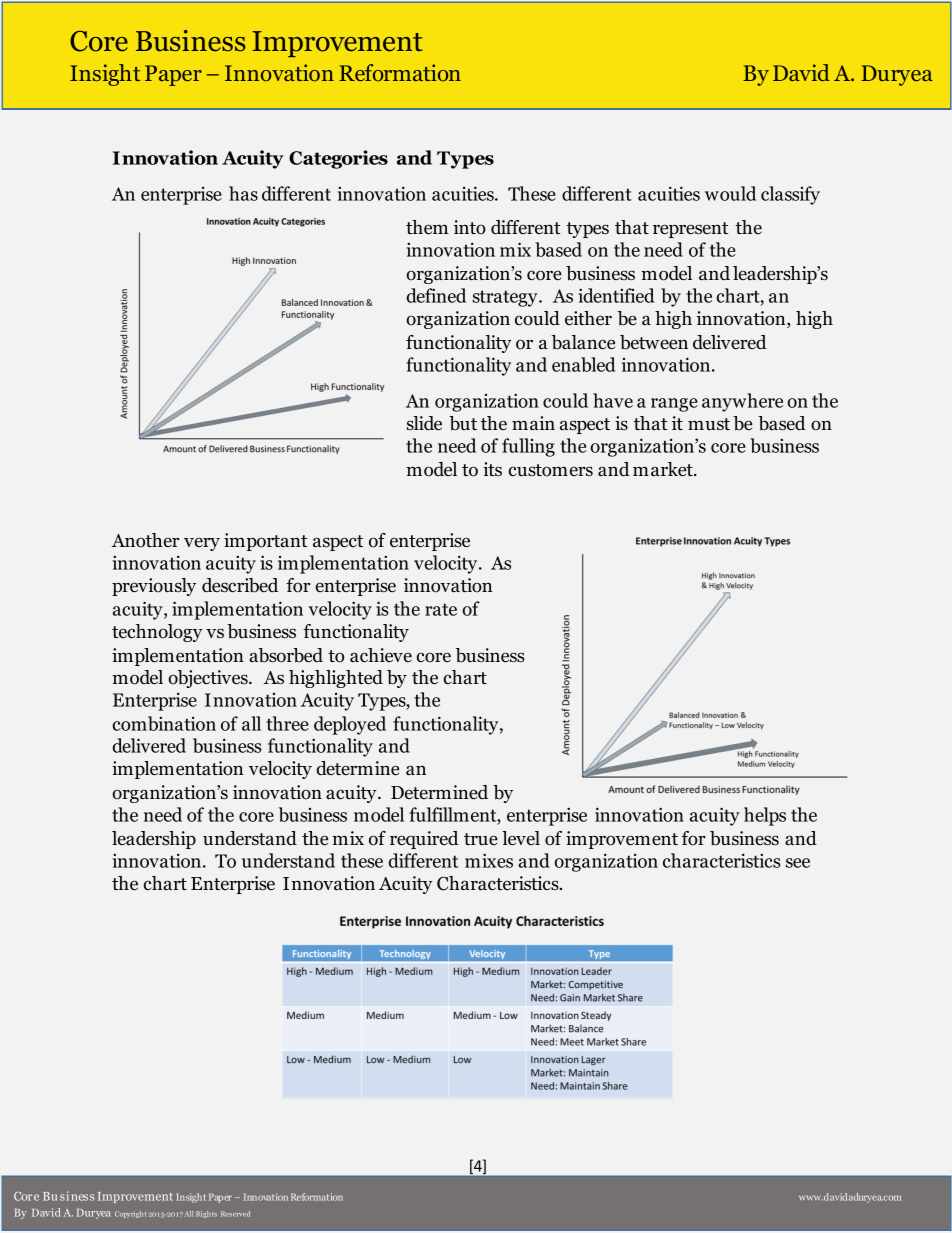 This screenshot has width=952, height=1233. What do you see at coordinates (209, 679) in the screenshot?
I see `objectives` at bounding box center [209, 679].
